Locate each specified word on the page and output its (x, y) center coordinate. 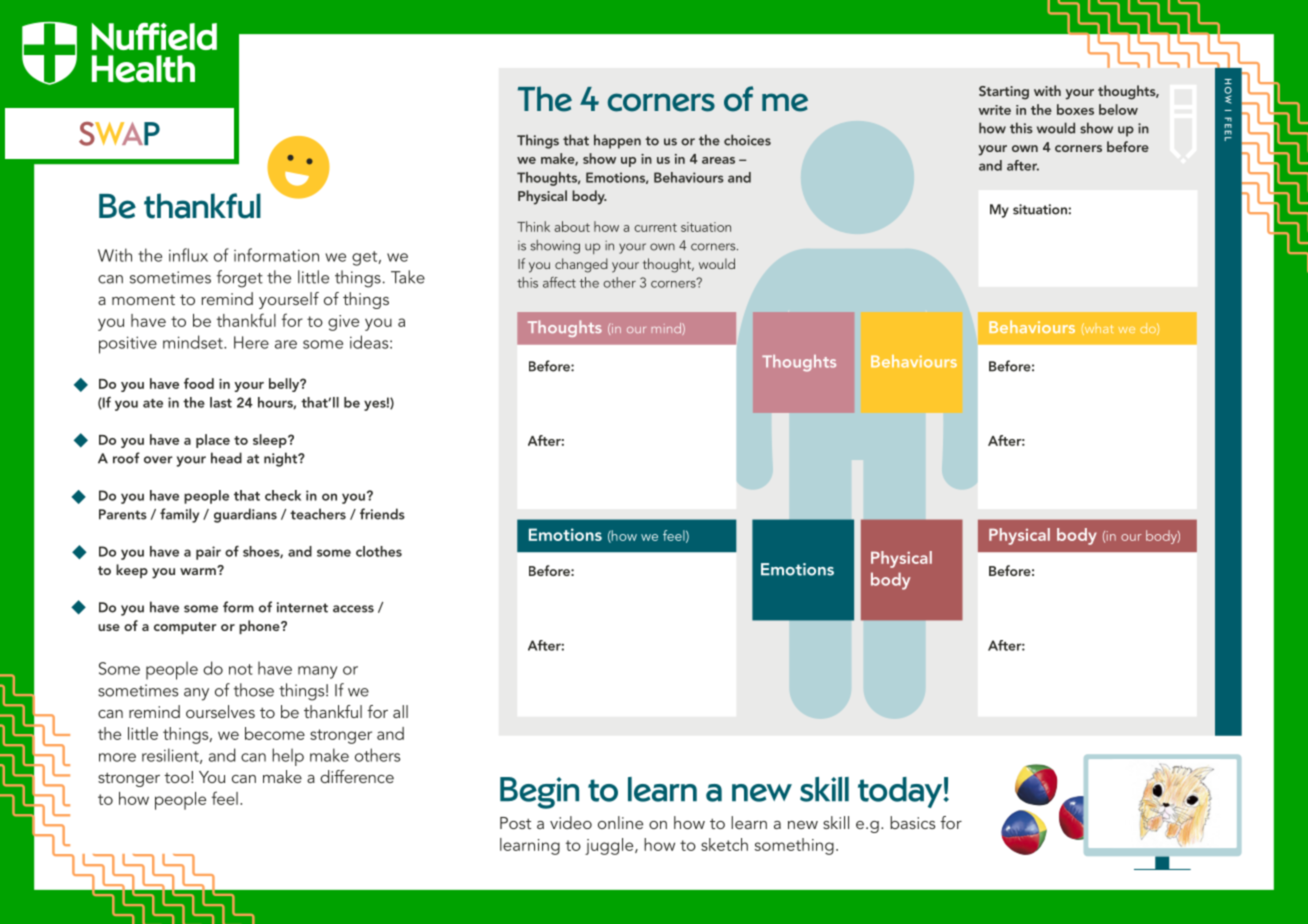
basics (912, 822)
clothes (379, 551)
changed (581, 265)
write (994, 110)
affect (559, 282)
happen (617, 141)
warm (199, 571)
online (620, 822)
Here (251, 342)
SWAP (119, 134)
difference (357, 776)
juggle (610, 846)
